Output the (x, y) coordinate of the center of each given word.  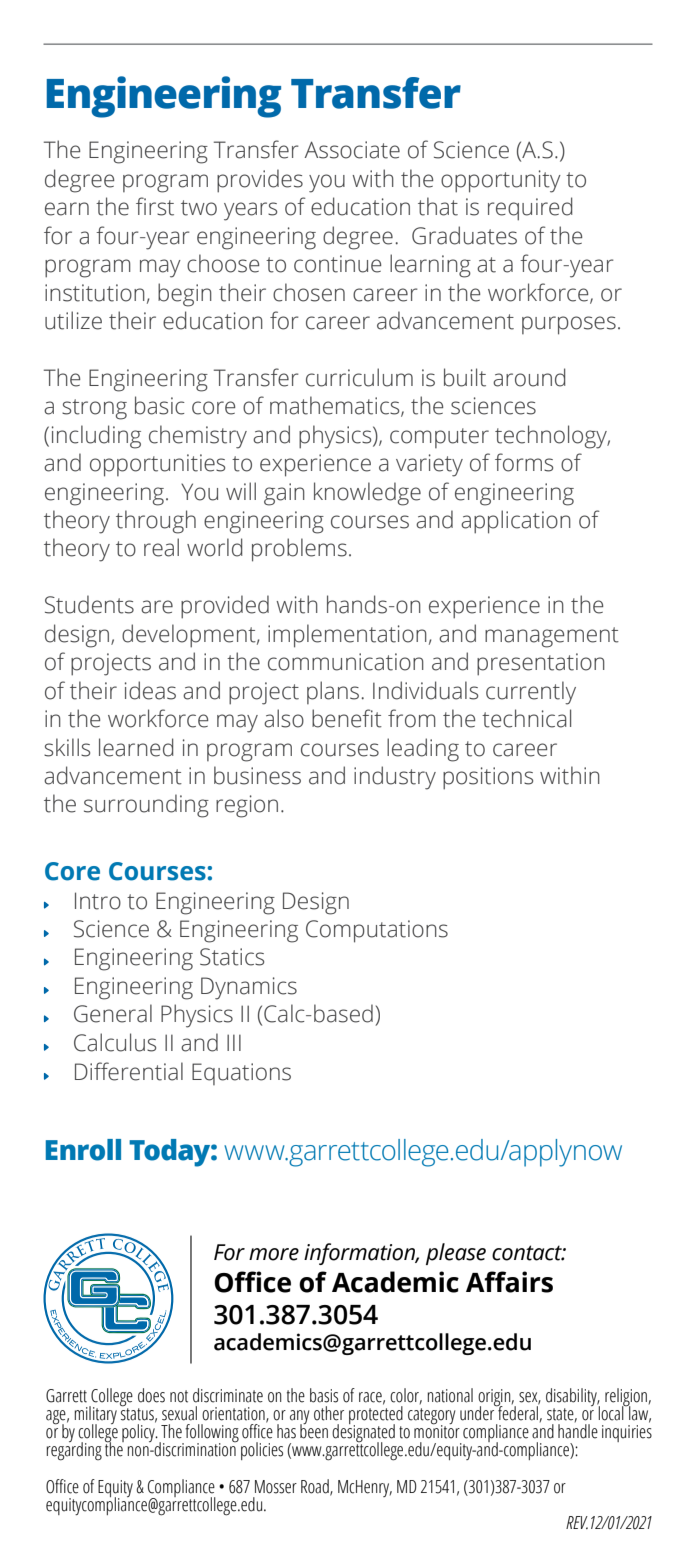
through (156, 522)
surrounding (146, 806)
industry (395, 778)
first (155, 206)
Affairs (509, 1282)
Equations (241, 1074)
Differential (129, 1071)
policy (139, 1432)
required (530, 209)
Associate (352, 150)
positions (488, 778)
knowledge (367, 494)
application (516, 522)
